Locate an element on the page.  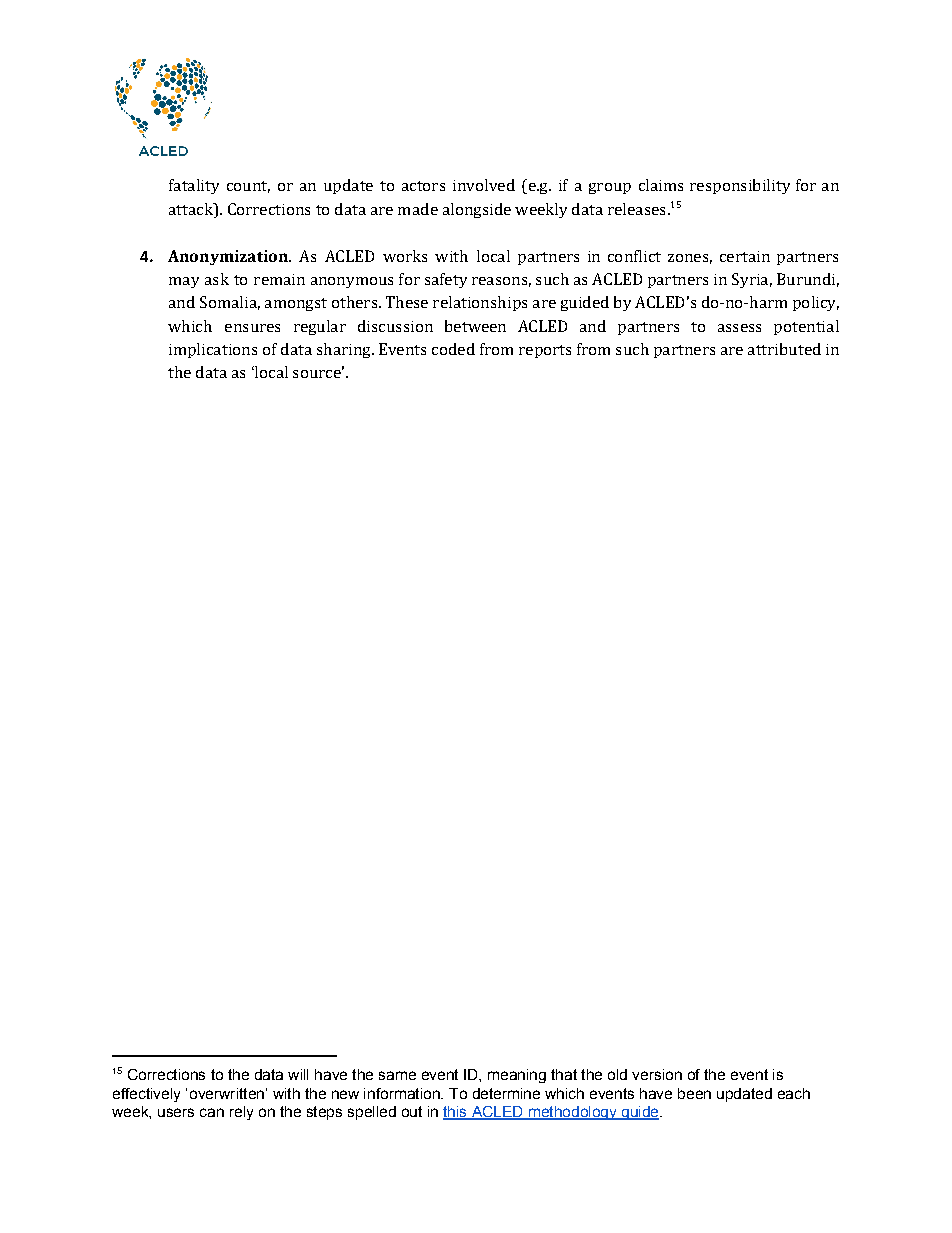
responsibility is located at coordinates (740, 186).
